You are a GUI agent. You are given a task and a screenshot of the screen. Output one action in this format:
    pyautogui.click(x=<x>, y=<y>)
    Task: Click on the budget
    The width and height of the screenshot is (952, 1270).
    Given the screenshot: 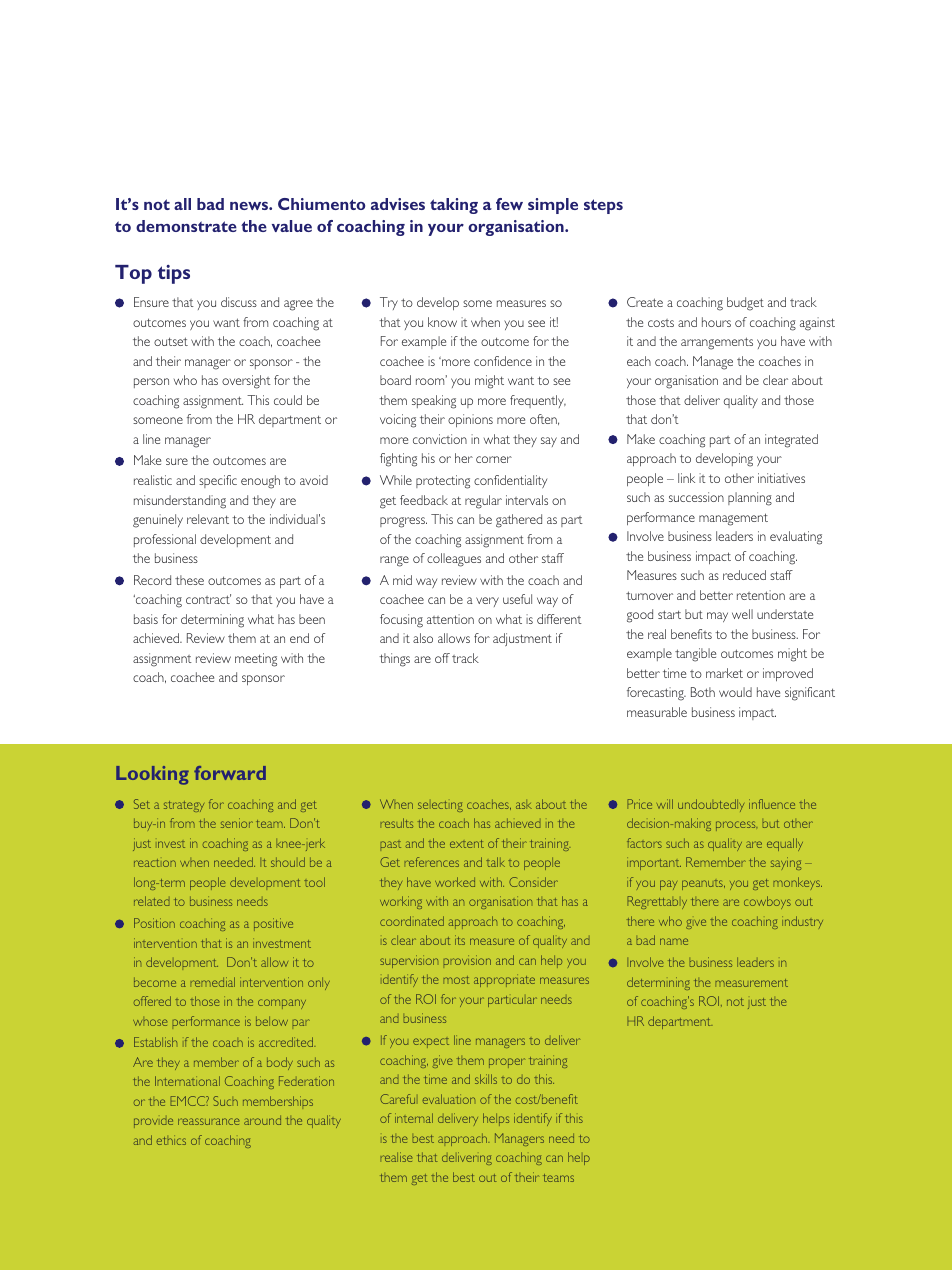 What is the action you would take?
    pyautogui.click(x=745, y=304)
